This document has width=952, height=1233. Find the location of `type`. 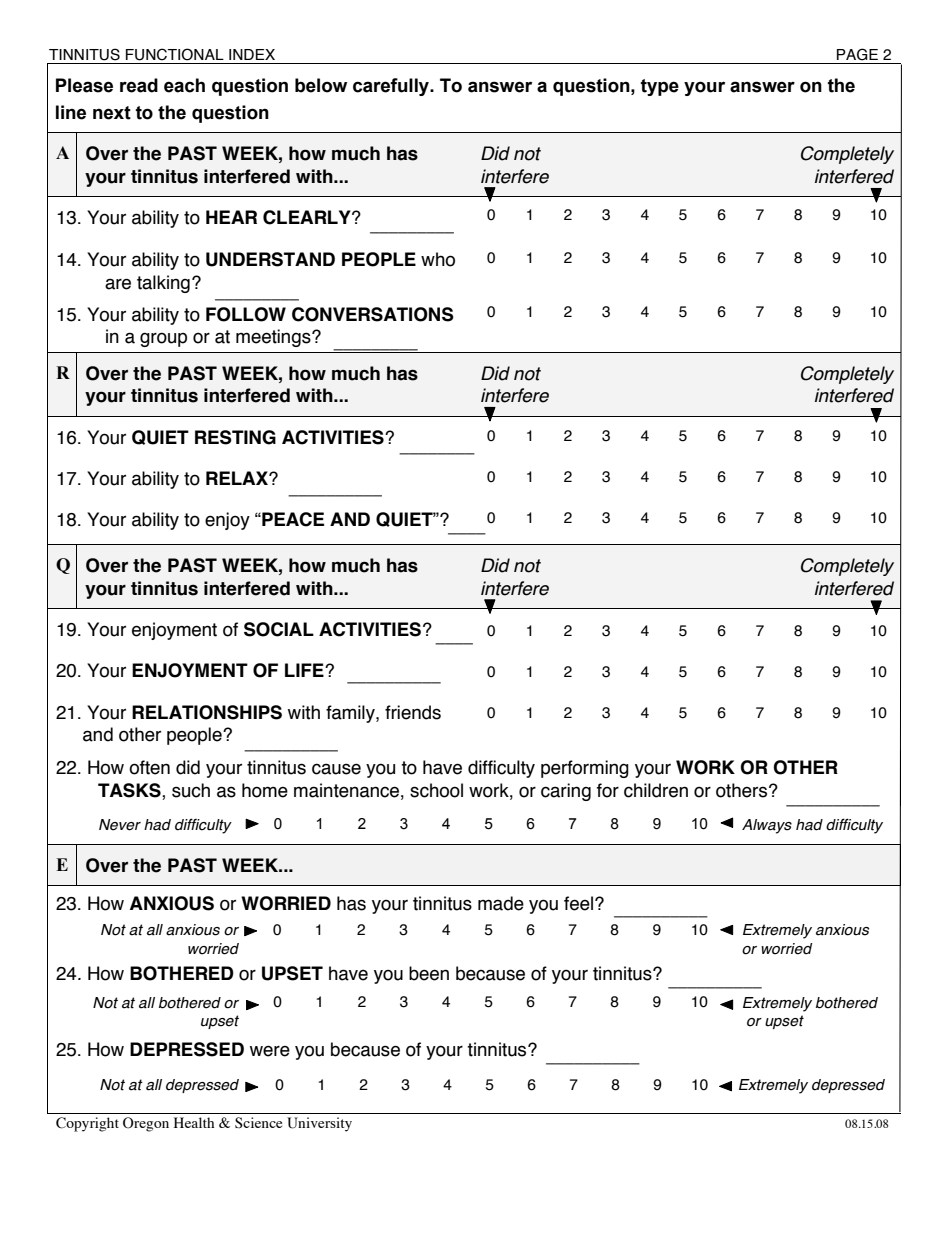

type is located at coordinates (660, 87).
